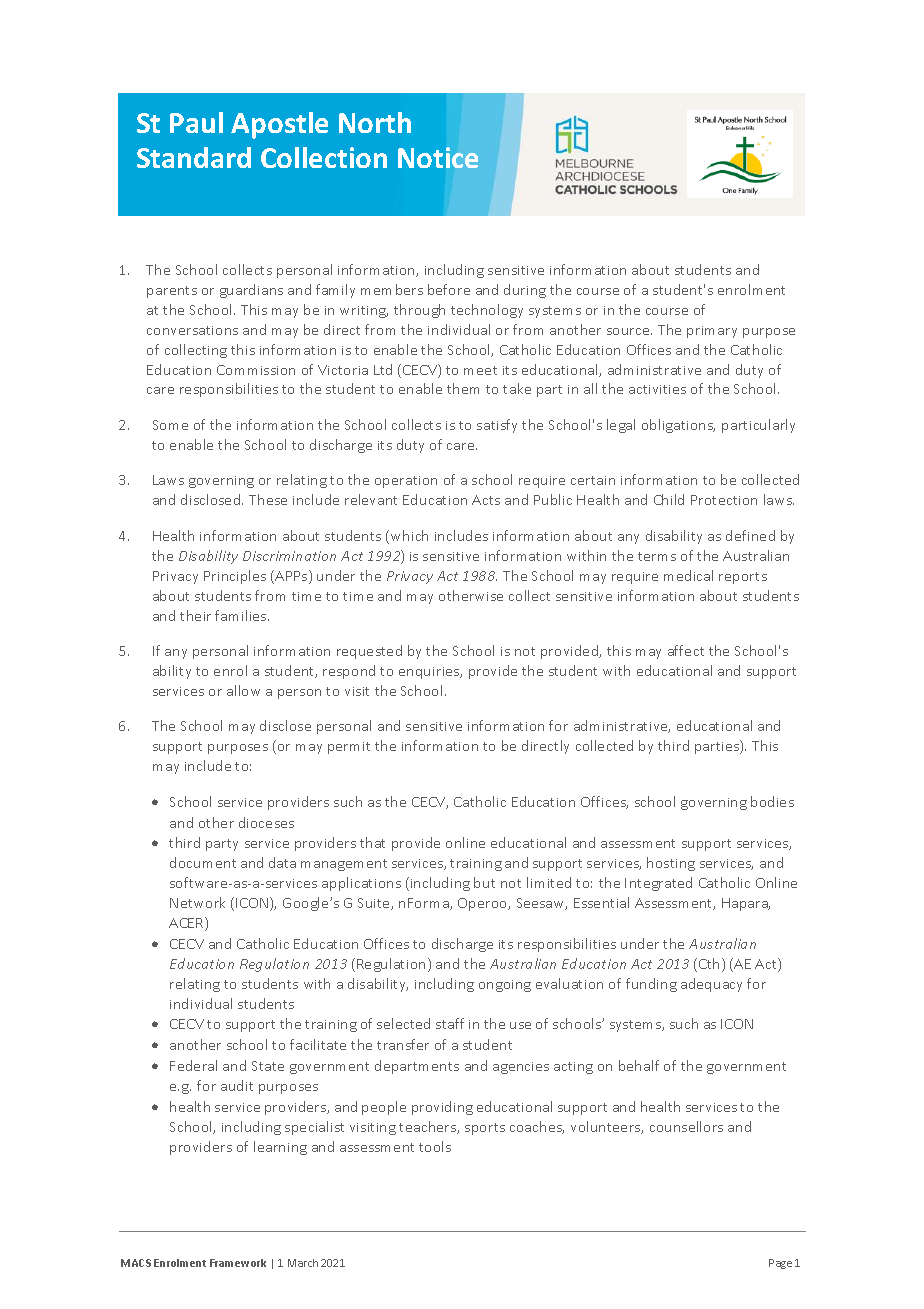  I want to click on affect, so click(686, 650).
